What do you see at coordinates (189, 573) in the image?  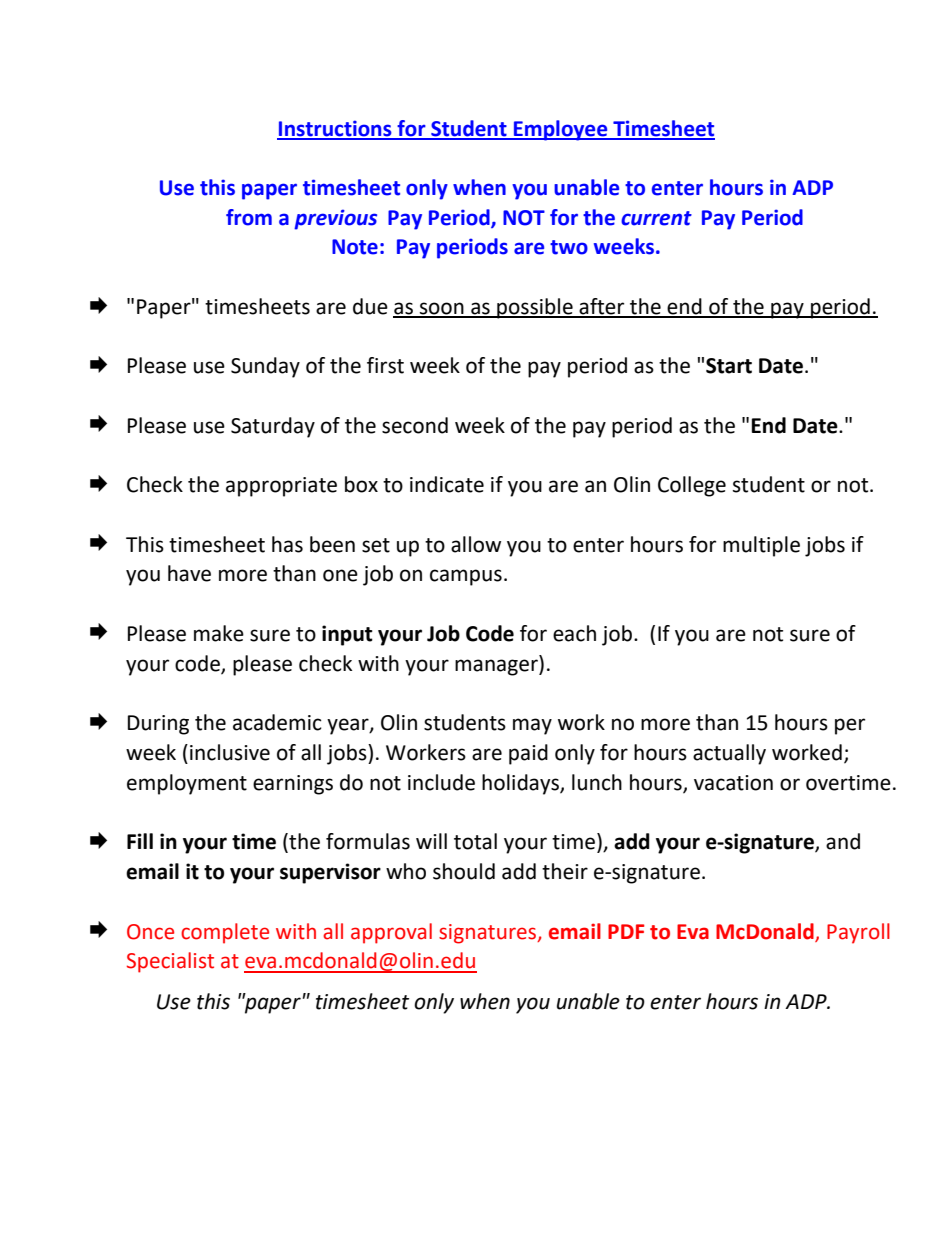 I see `have` at bounding box center [189, 573].
